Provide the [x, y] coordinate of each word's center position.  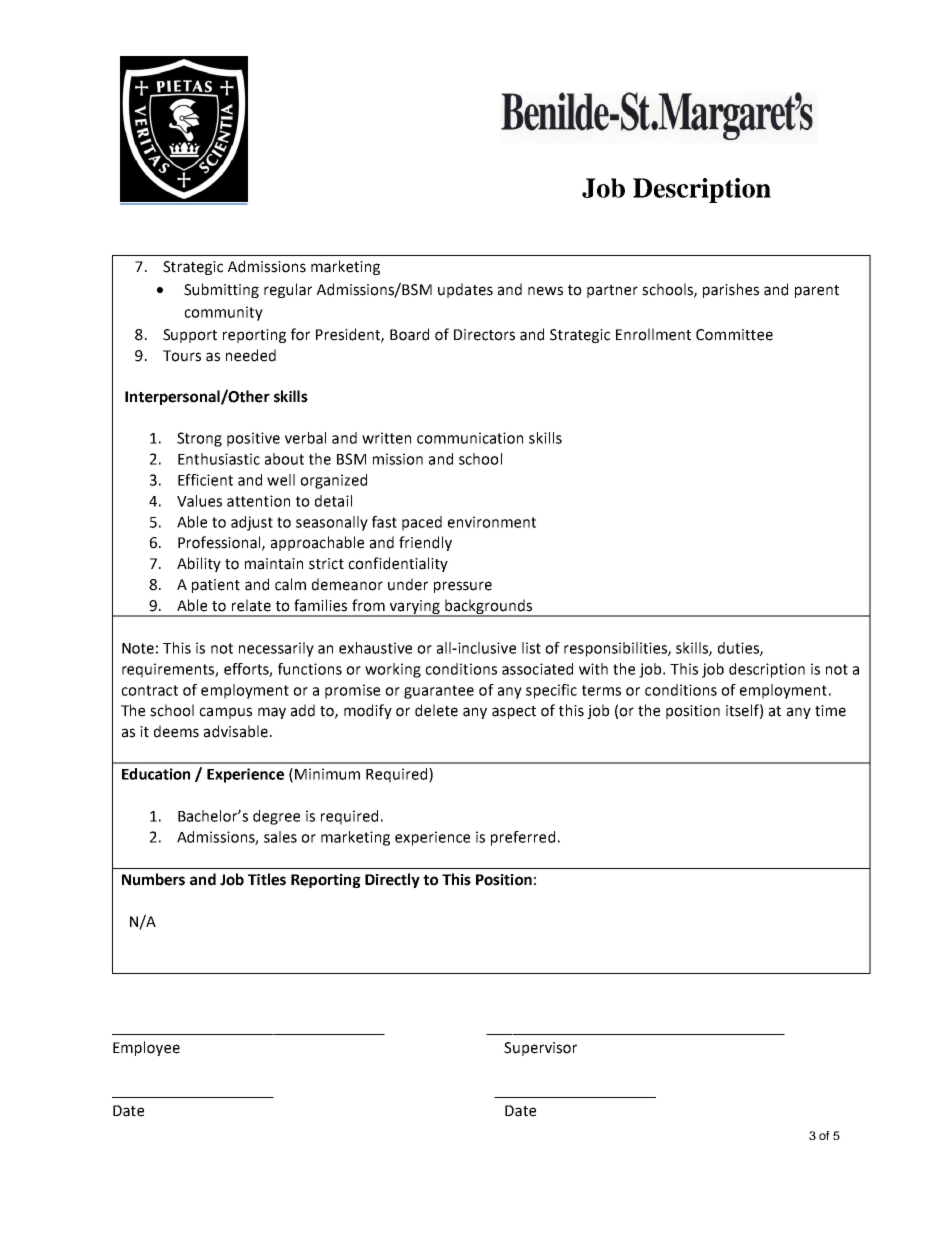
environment [492, 522]
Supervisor [540, 1049]
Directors [484, 335]
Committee [734, 335]
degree [276, 817]
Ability [199, 564]
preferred [523, 838]
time [830, 711]
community [223, 313]
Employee [146, 1048]
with [593, 669]
